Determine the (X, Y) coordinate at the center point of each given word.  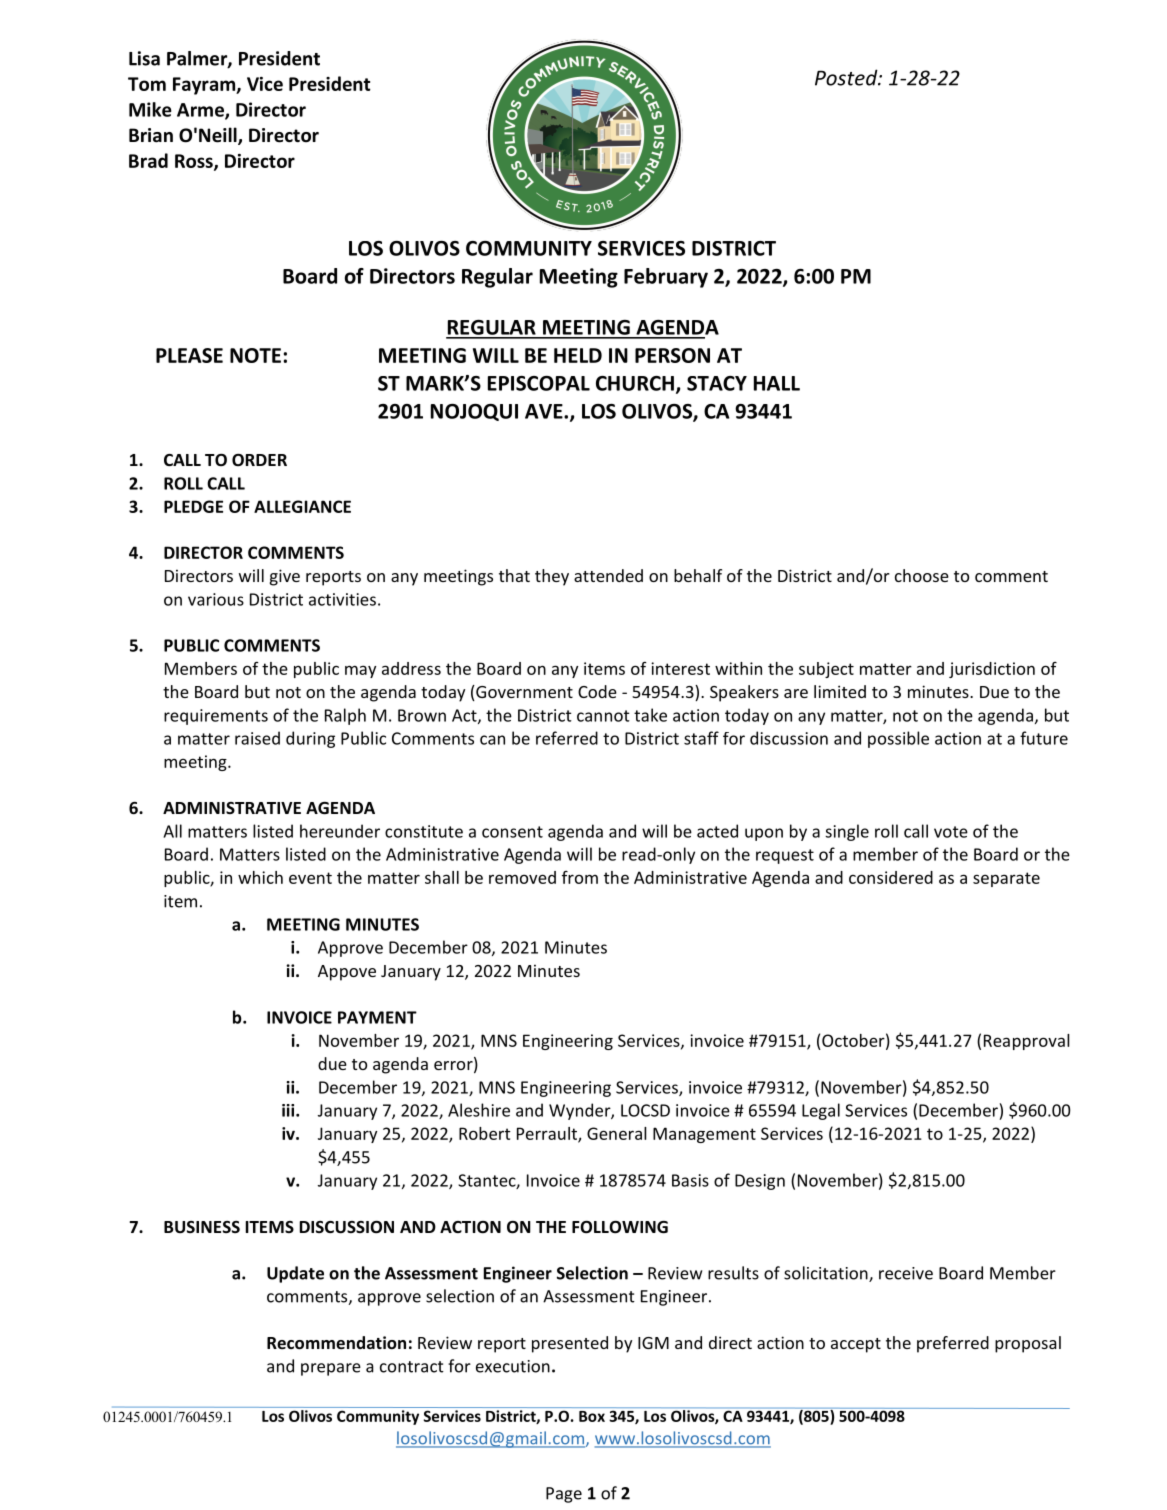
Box (592, 1416)
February (666, 278)
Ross (195, 162)
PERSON (672, 355)
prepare (331, 1369)
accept (856, 1345)
